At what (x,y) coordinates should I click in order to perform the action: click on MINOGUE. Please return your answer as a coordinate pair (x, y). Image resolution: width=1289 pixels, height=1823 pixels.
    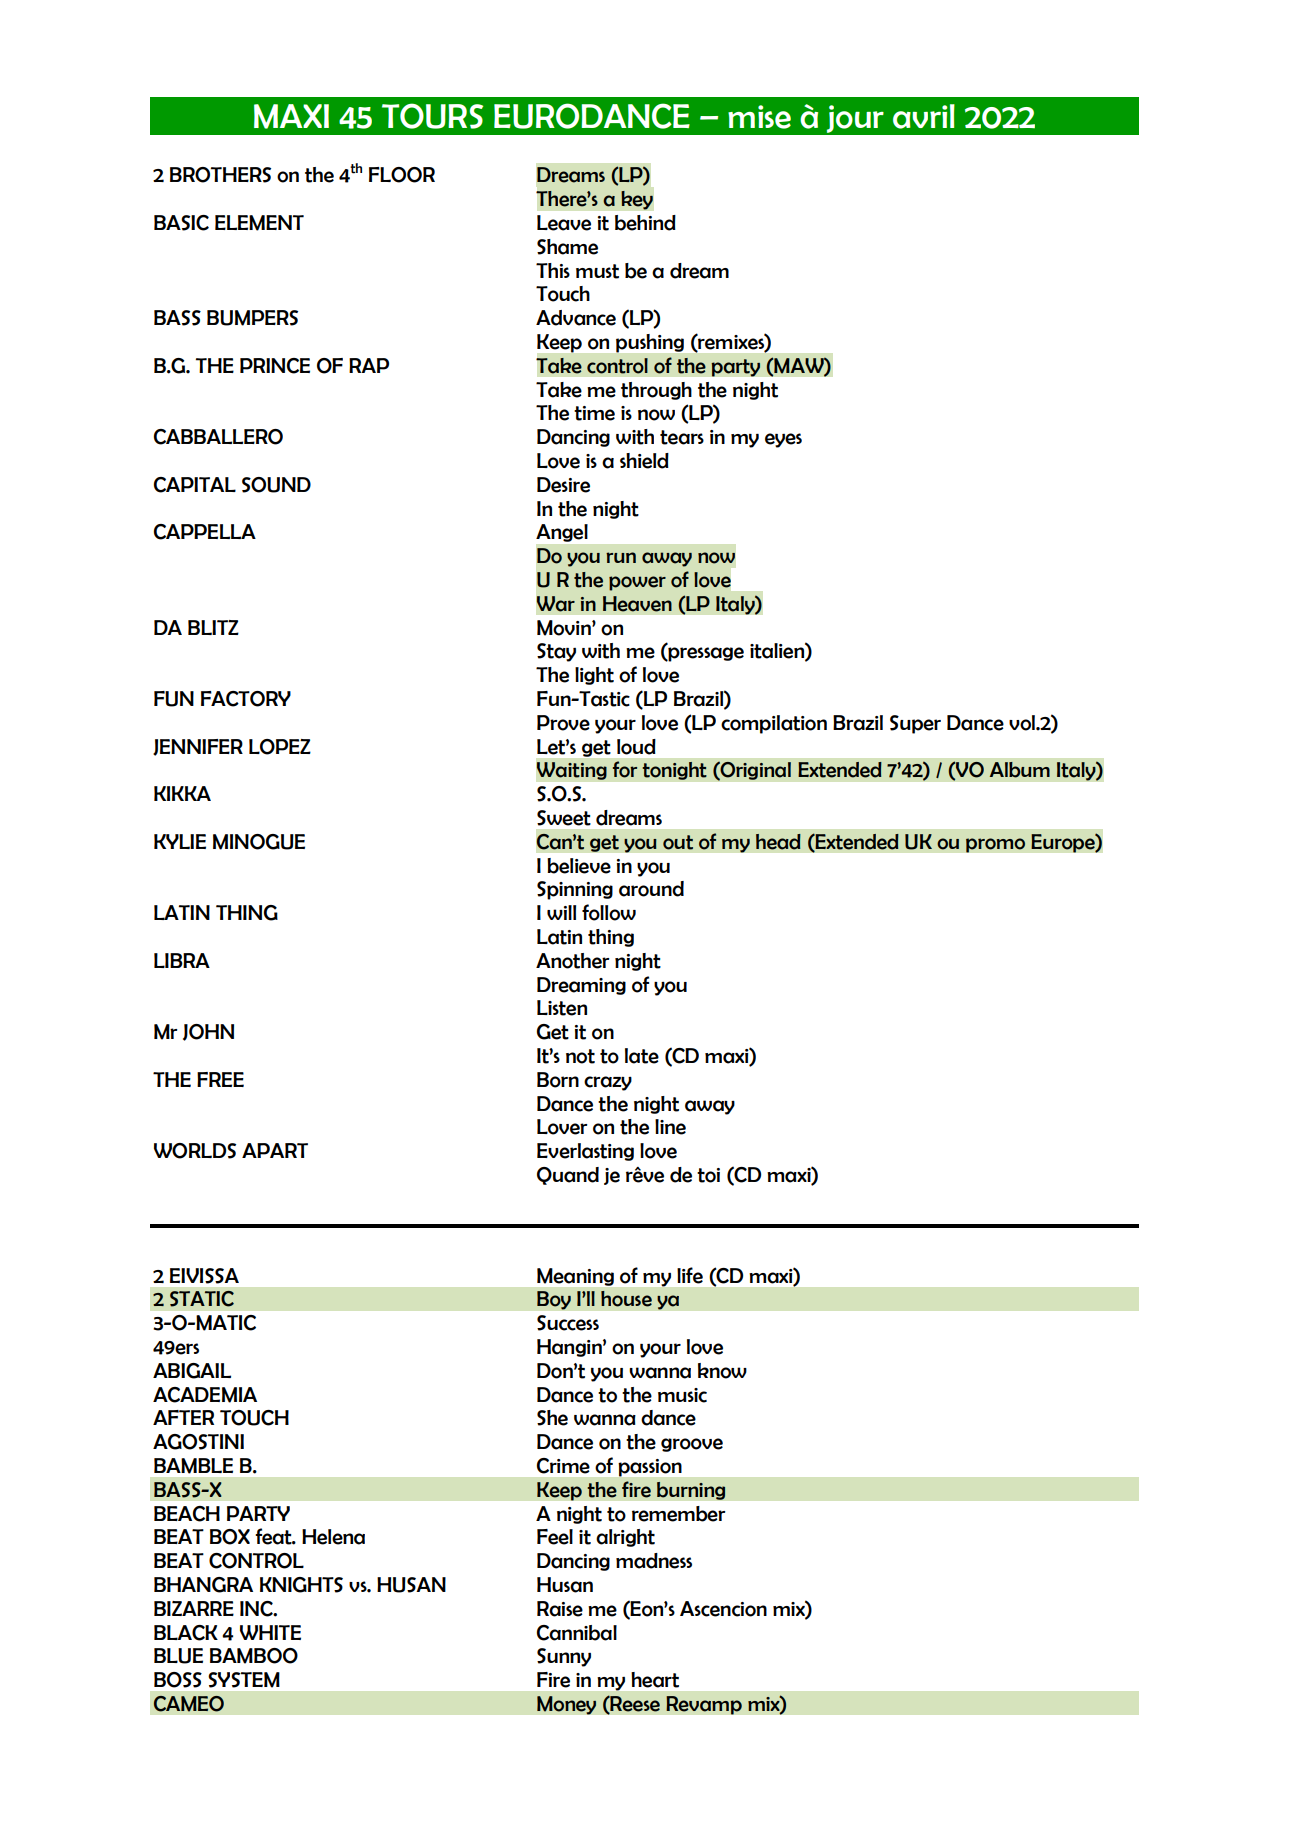
    Looking at the image, I should click on (259, 842).
